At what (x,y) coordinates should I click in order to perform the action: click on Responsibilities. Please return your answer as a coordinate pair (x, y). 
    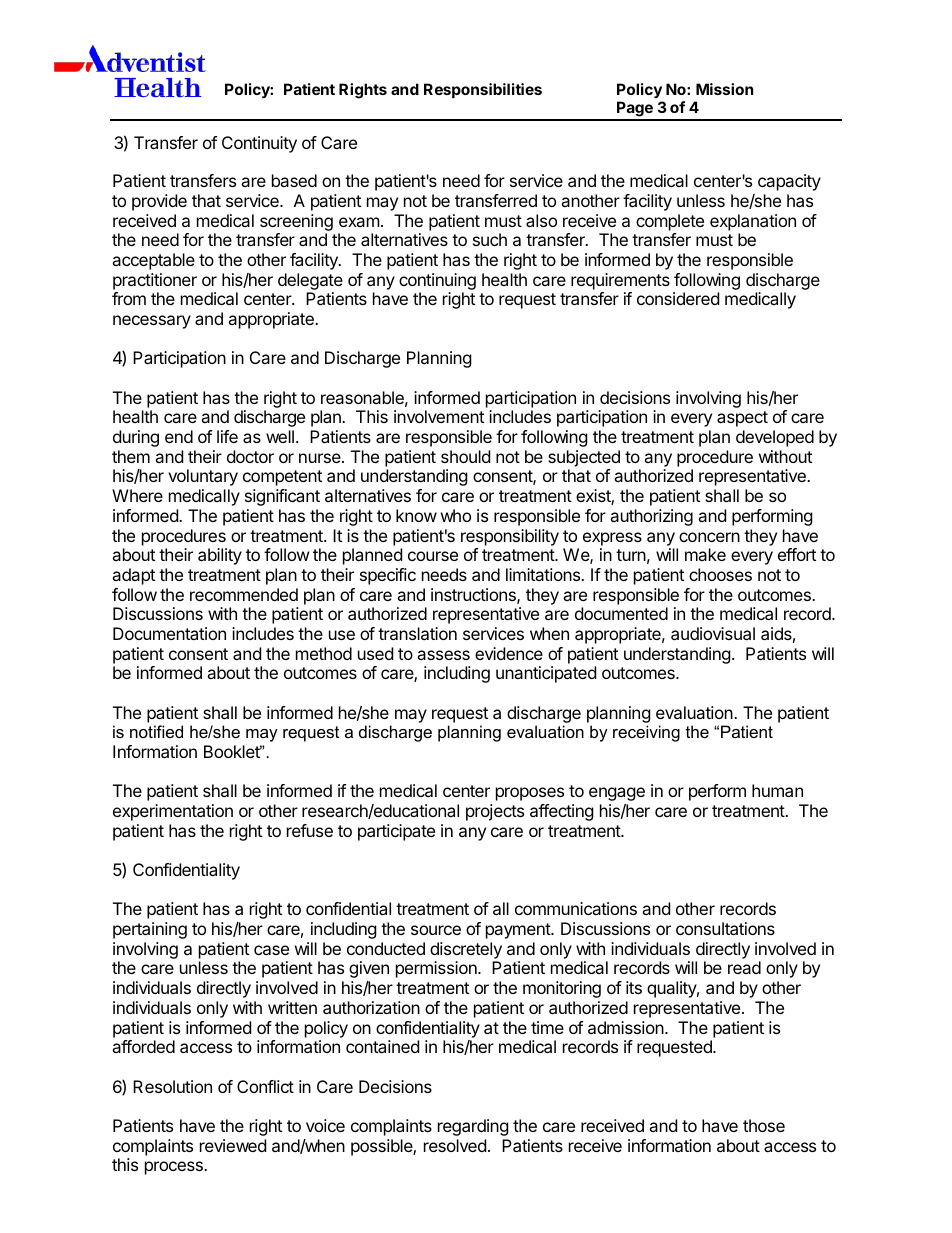
    Looking at the image, I should click on (483, 90).
